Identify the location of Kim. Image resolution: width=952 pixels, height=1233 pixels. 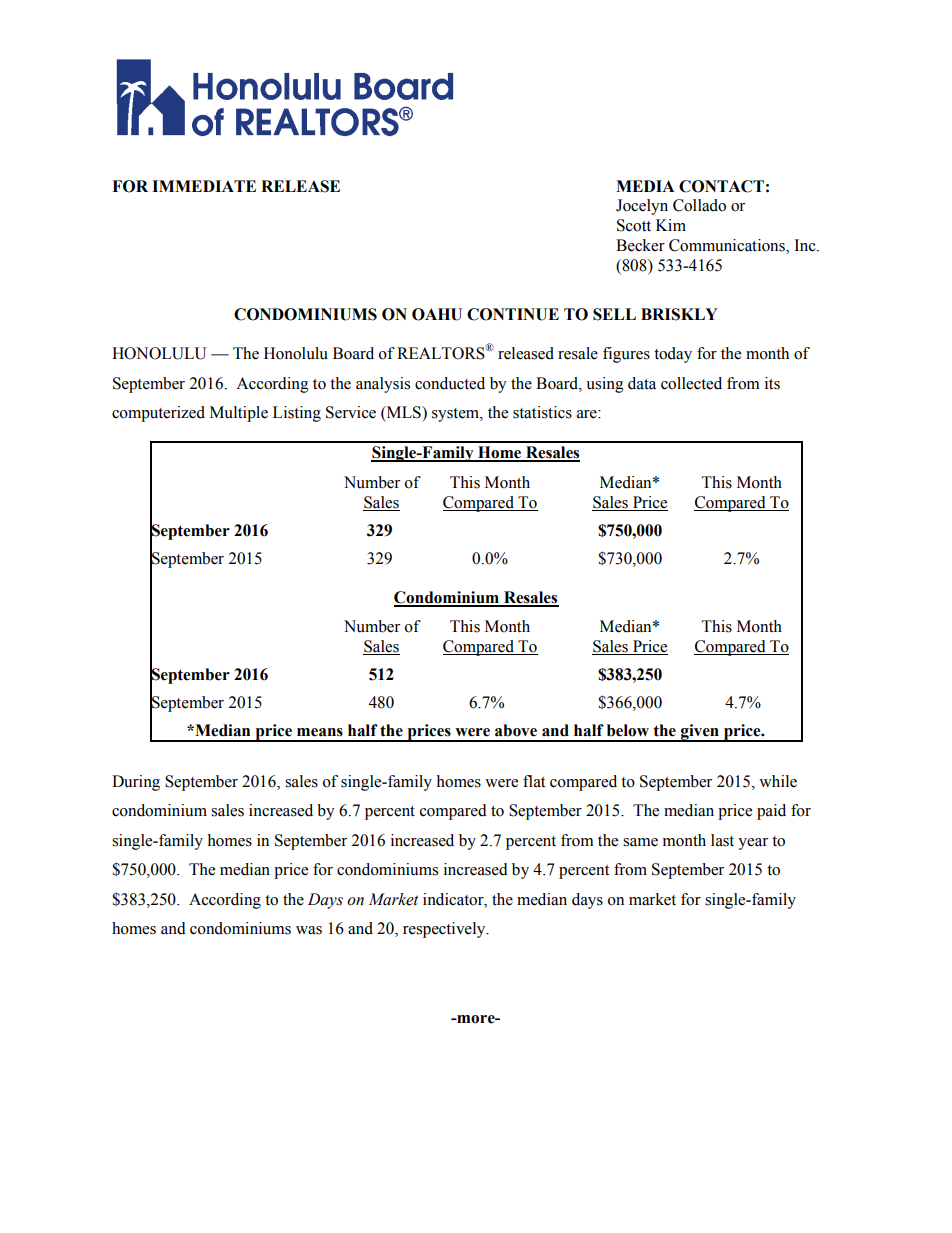
(671, 225).
